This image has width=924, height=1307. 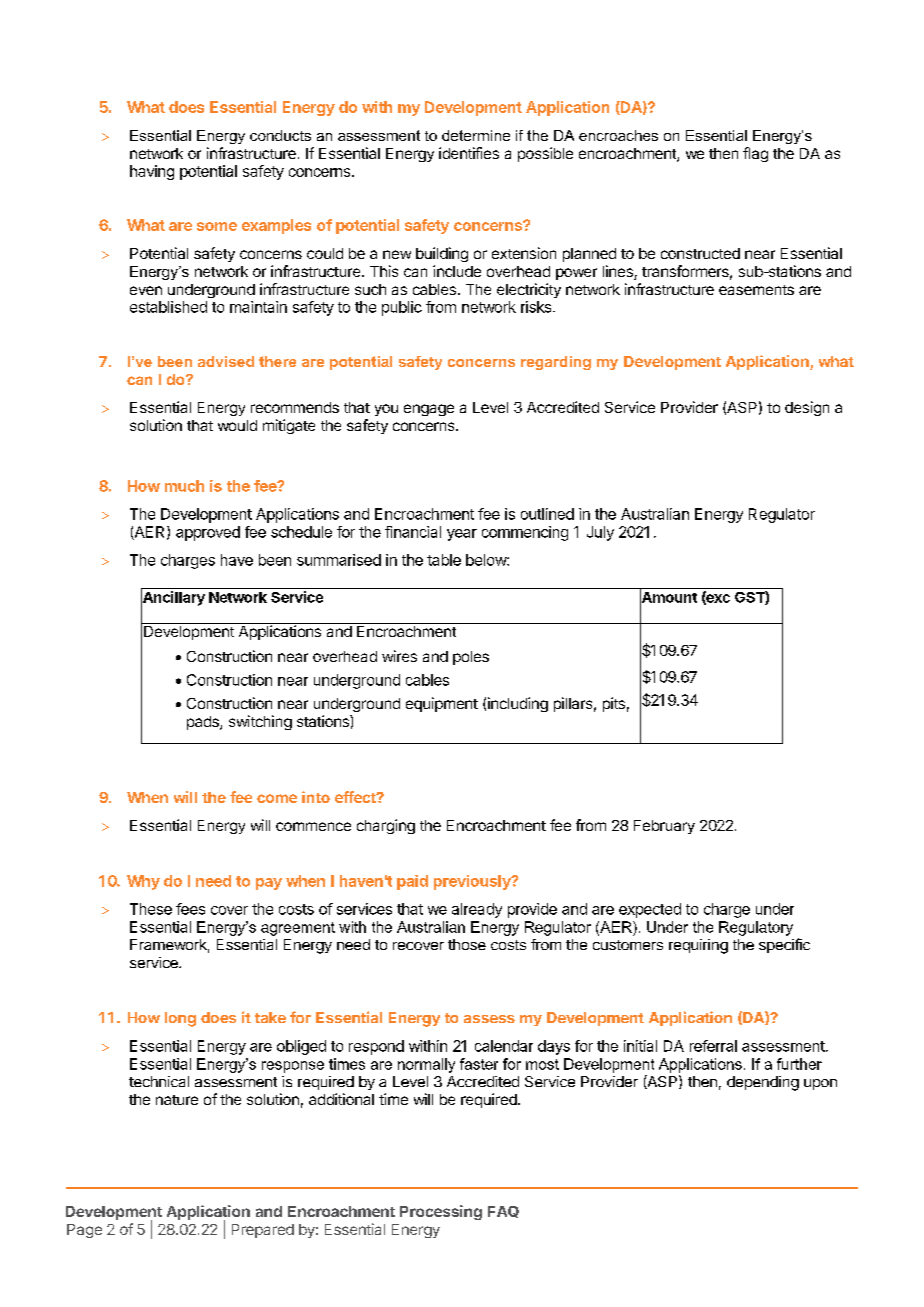 I want to click on identifies, so click(x=469, y=153).
